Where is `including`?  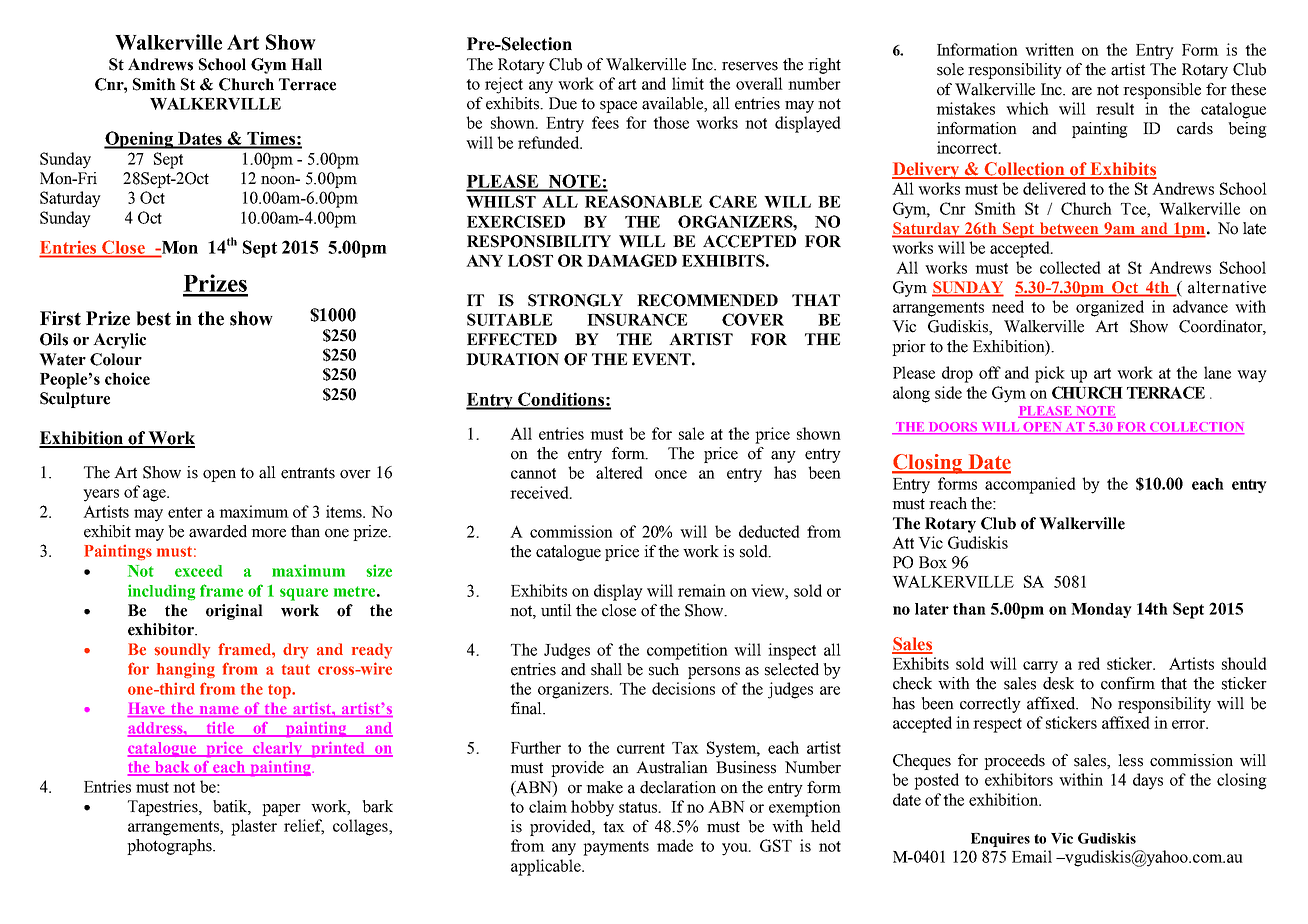
including is located at coordinates (162, 592).
